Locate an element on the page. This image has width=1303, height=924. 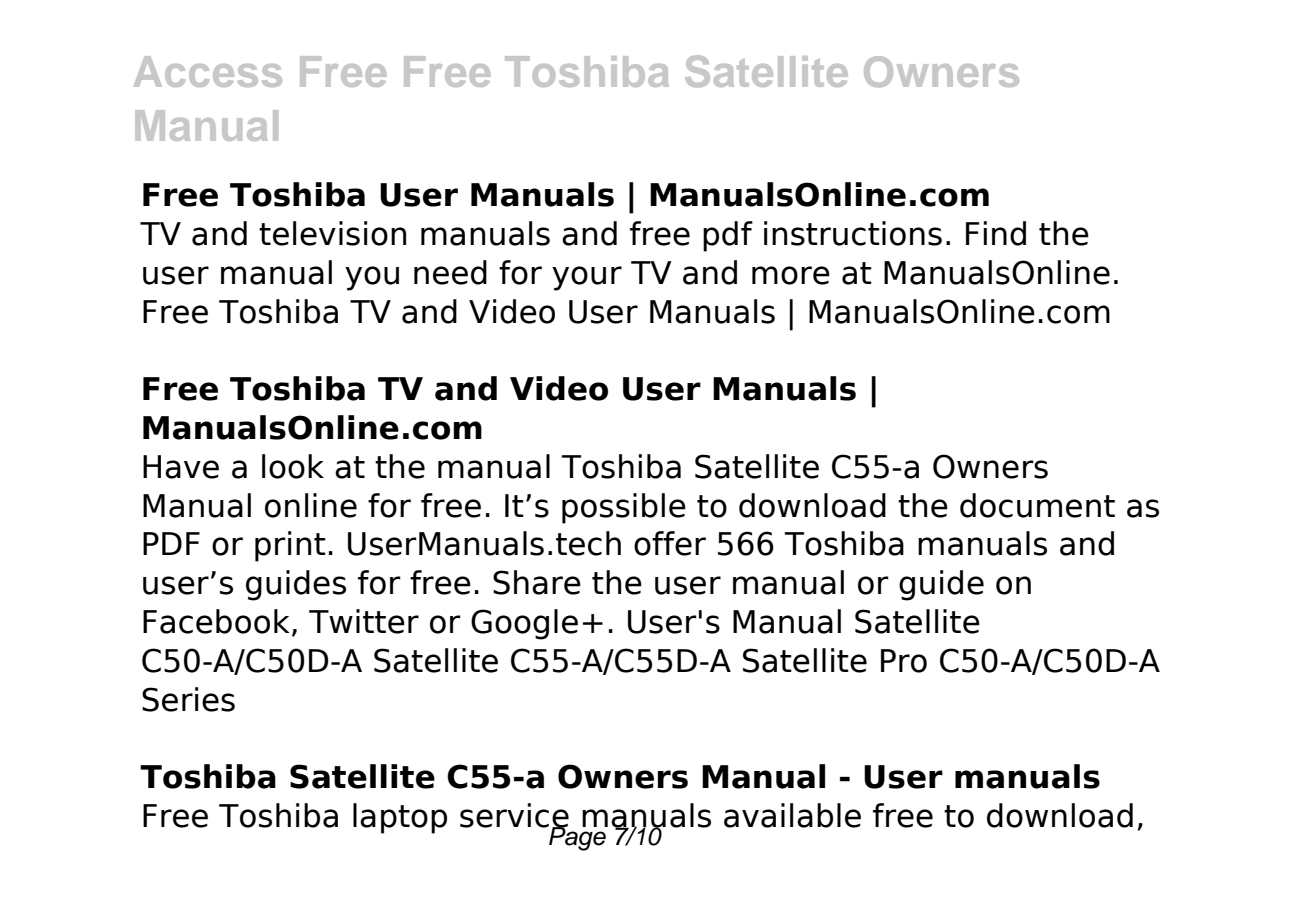
laptop is located at coordinates (400, 818).
